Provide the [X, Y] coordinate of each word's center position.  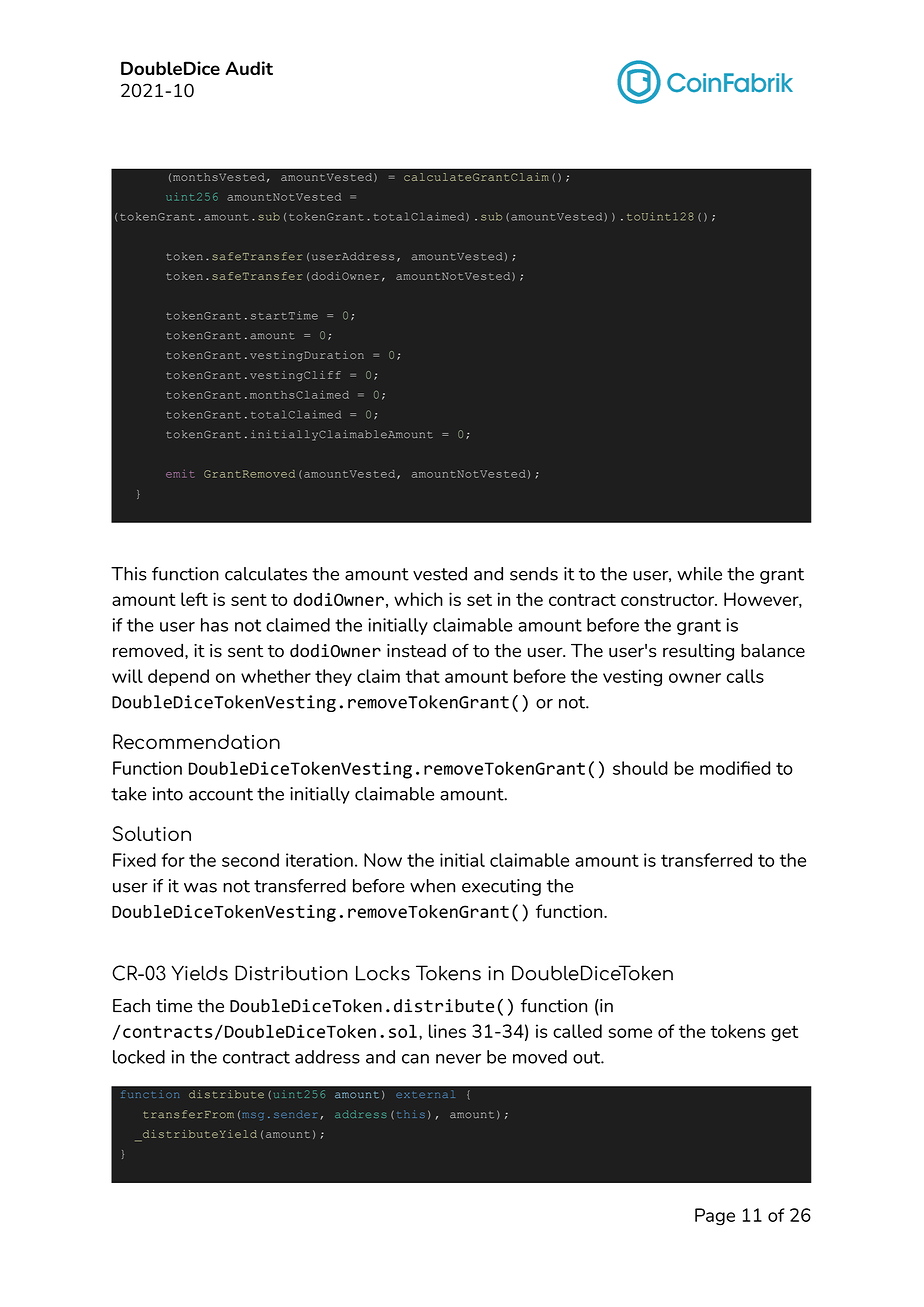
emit [180, 474]
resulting [698, 652]
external [425, 1094]
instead [416, 651]
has [214, 625]
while [699, 574]
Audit [249, 68]
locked [139, 1057]
